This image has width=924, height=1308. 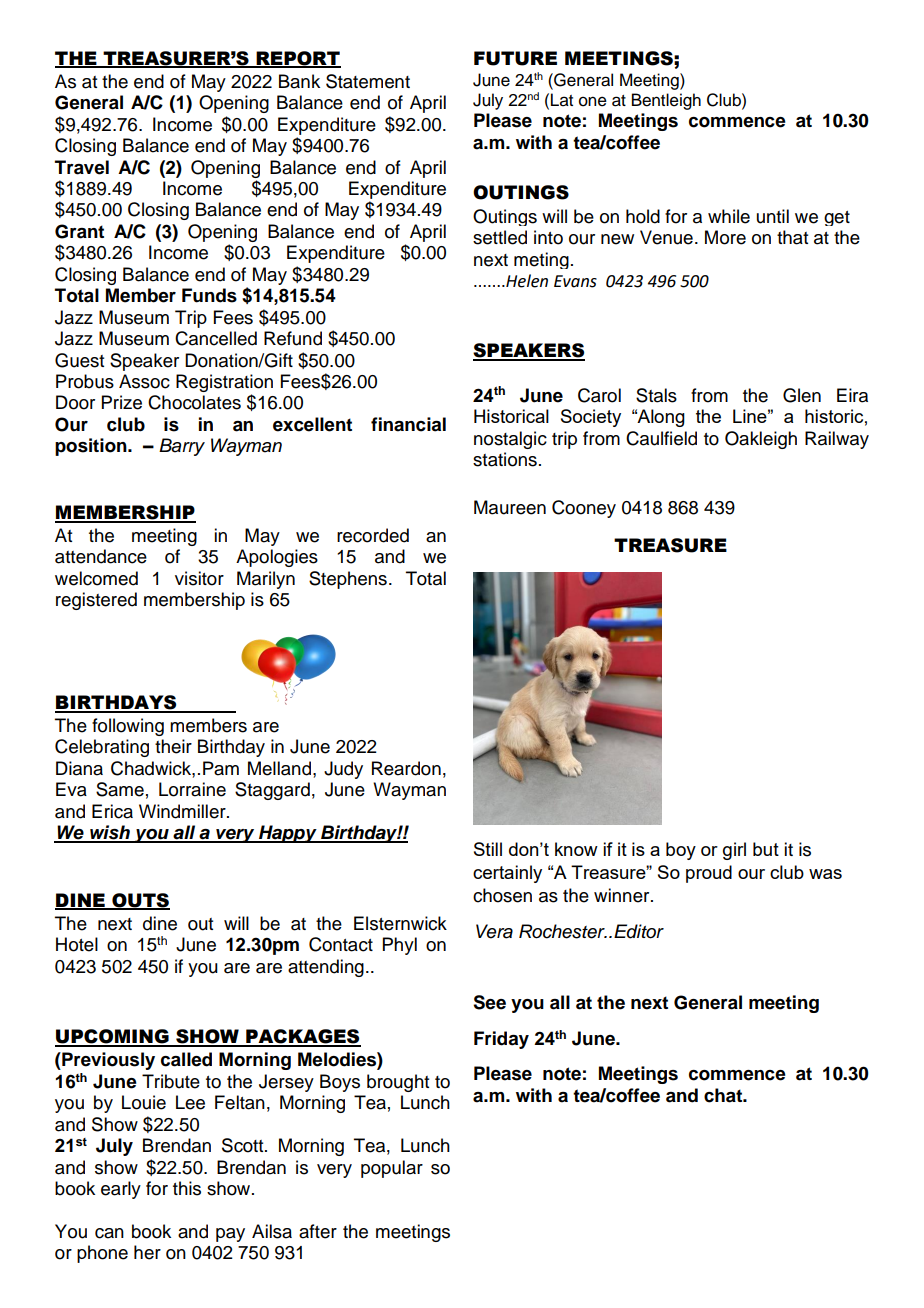 I want to click on girl, so click(x=734, y=851).
